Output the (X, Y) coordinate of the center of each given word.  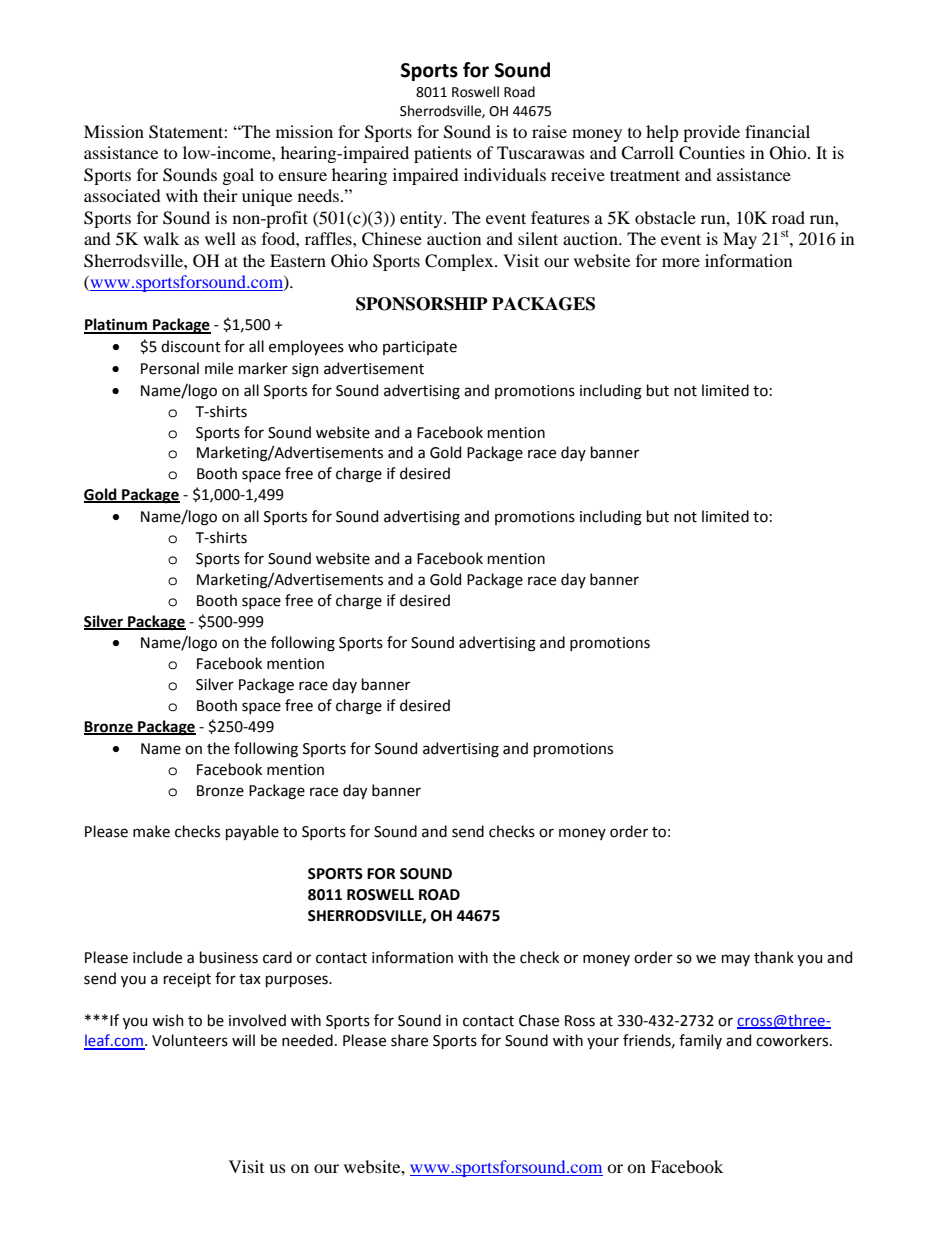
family (700, 1041)
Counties (712, 153)
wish (168, 1020)
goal (238, 176)
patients (443, 154)
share (409, 1040)
